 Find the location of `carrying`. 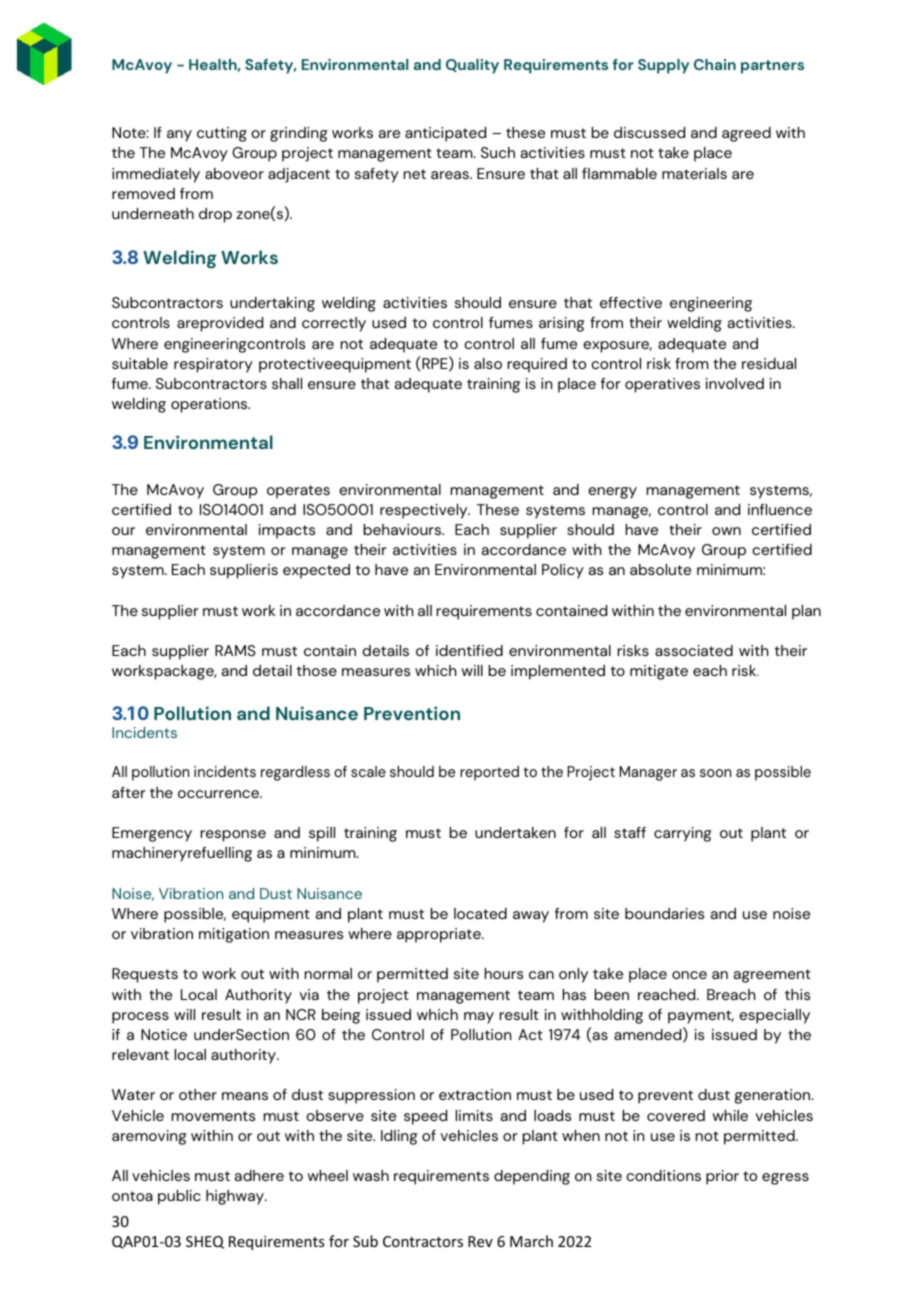

carrying is located at coordinates (683, 834).
